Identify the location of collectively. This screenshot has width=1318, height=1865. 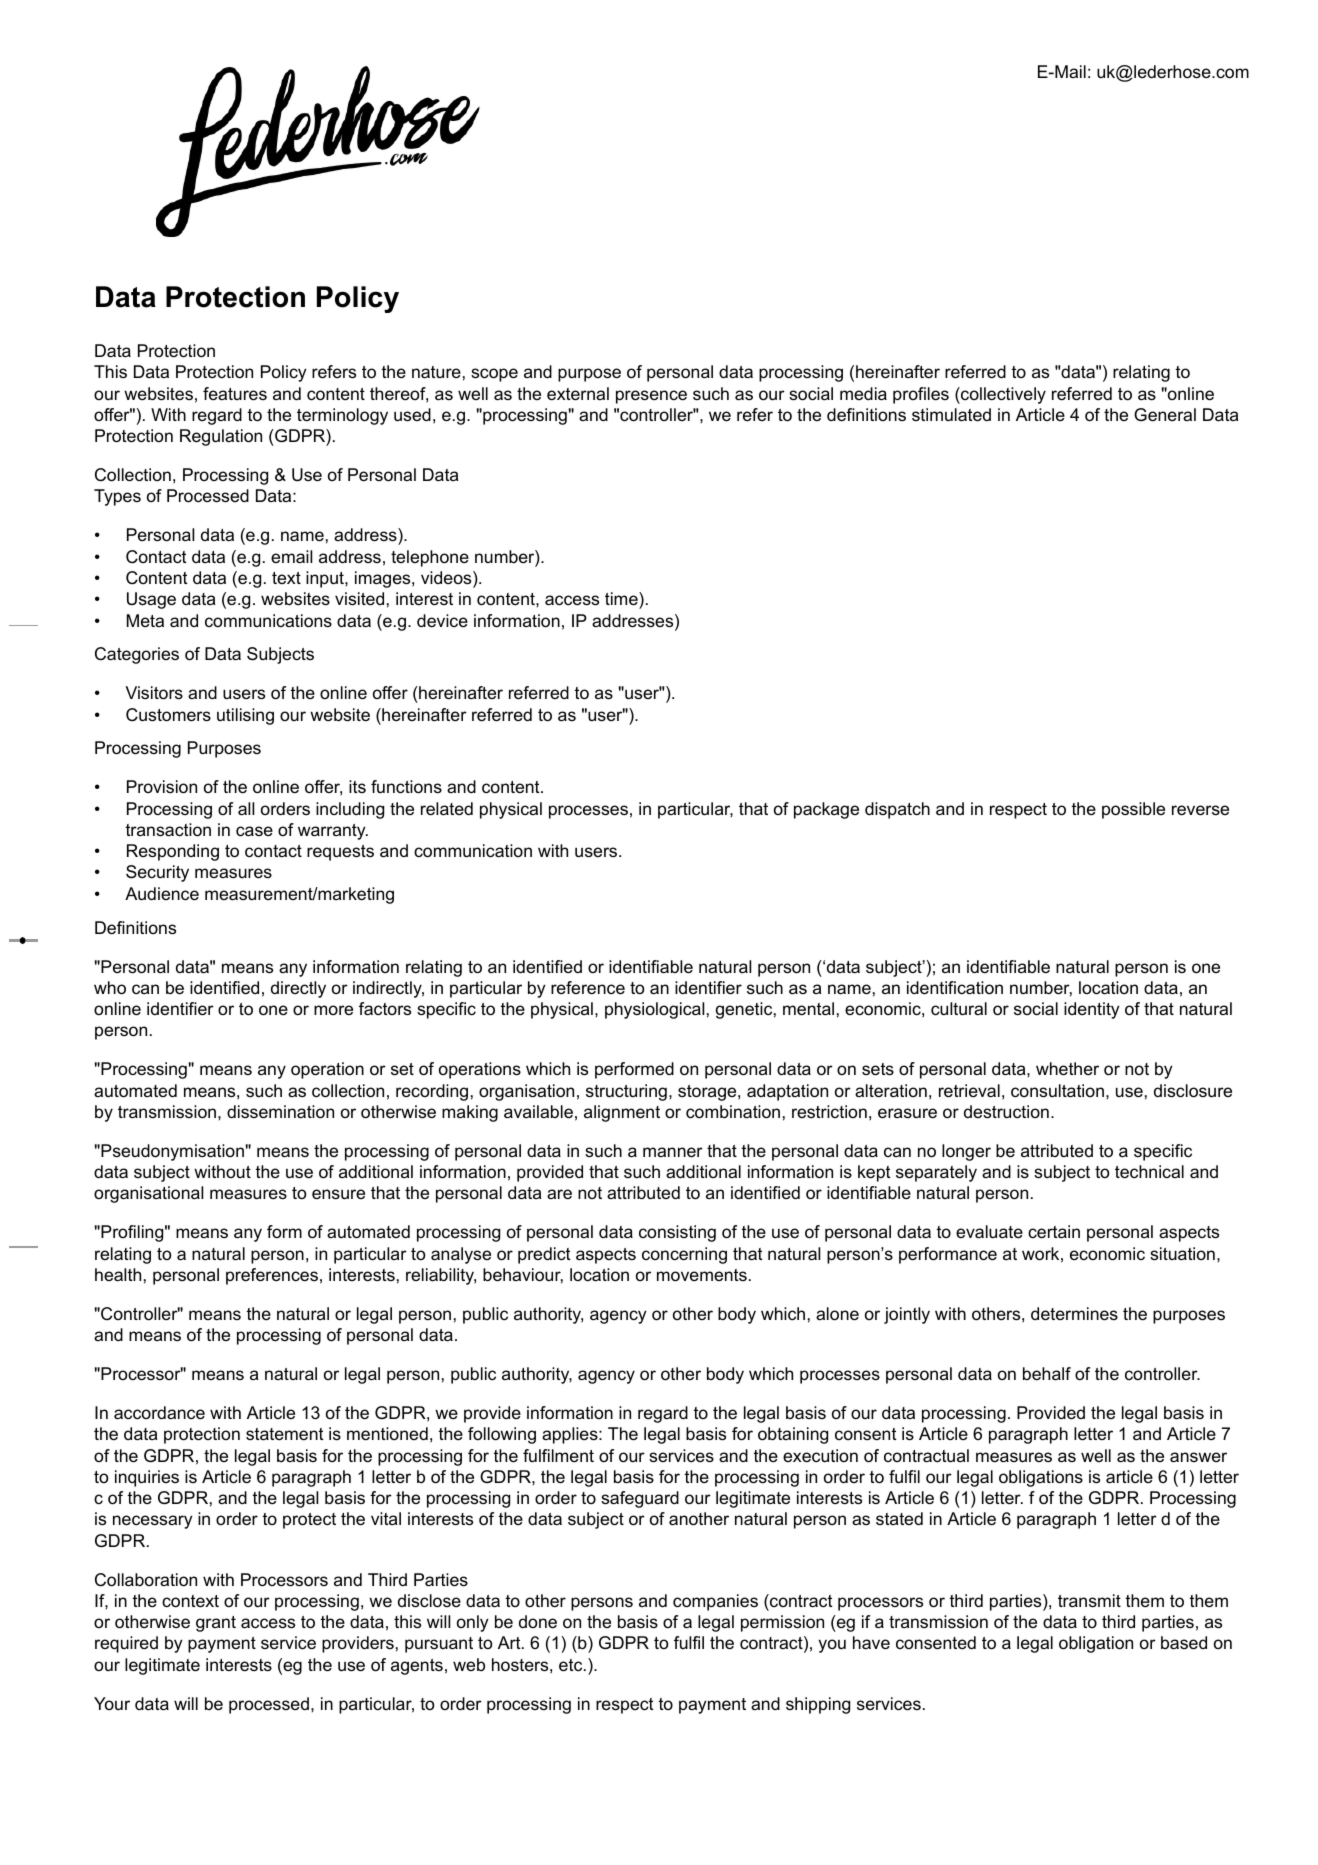
(1002, 395).
